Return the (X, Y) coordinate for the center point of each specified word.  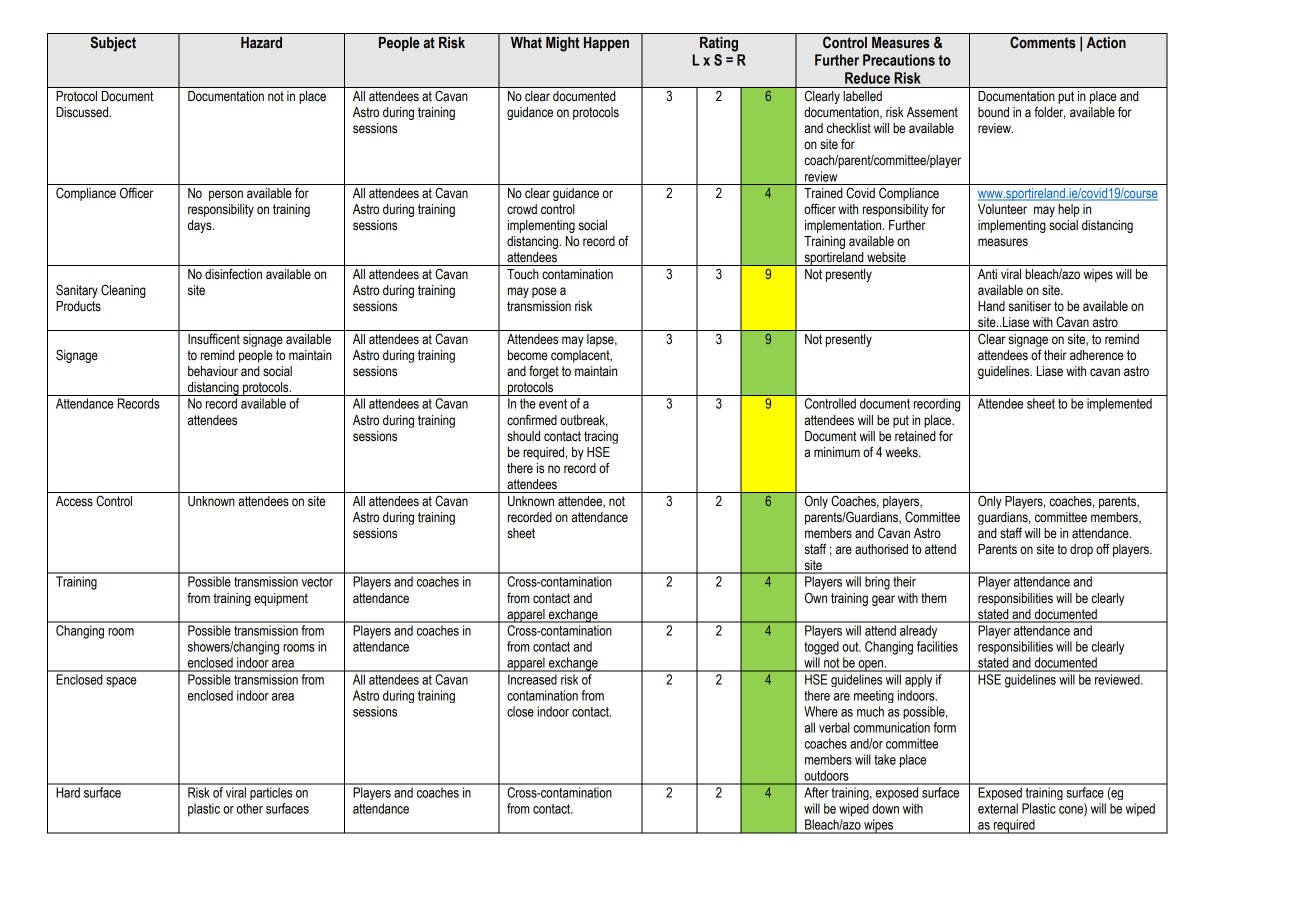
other (250, 808)
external (998, 808)
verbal (834, 727)
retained (915, 436)
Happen (606, 44)
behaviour (213, 371)
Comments (1043, 42)
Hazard (261, 43)
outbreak (584, 421)
